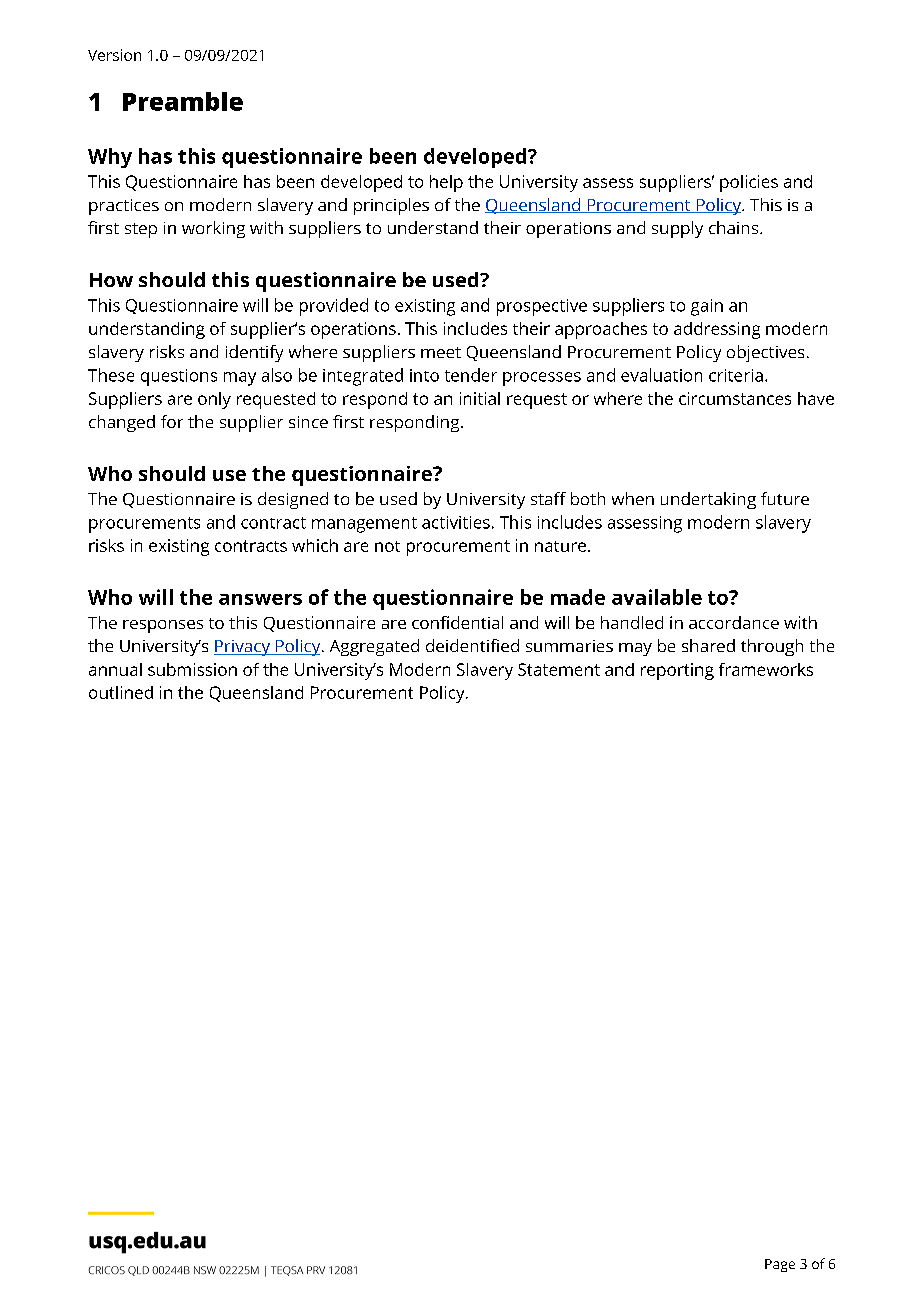 The height and width of the image is (1309, 924). I want to click on Page, so click(780, 1265).
